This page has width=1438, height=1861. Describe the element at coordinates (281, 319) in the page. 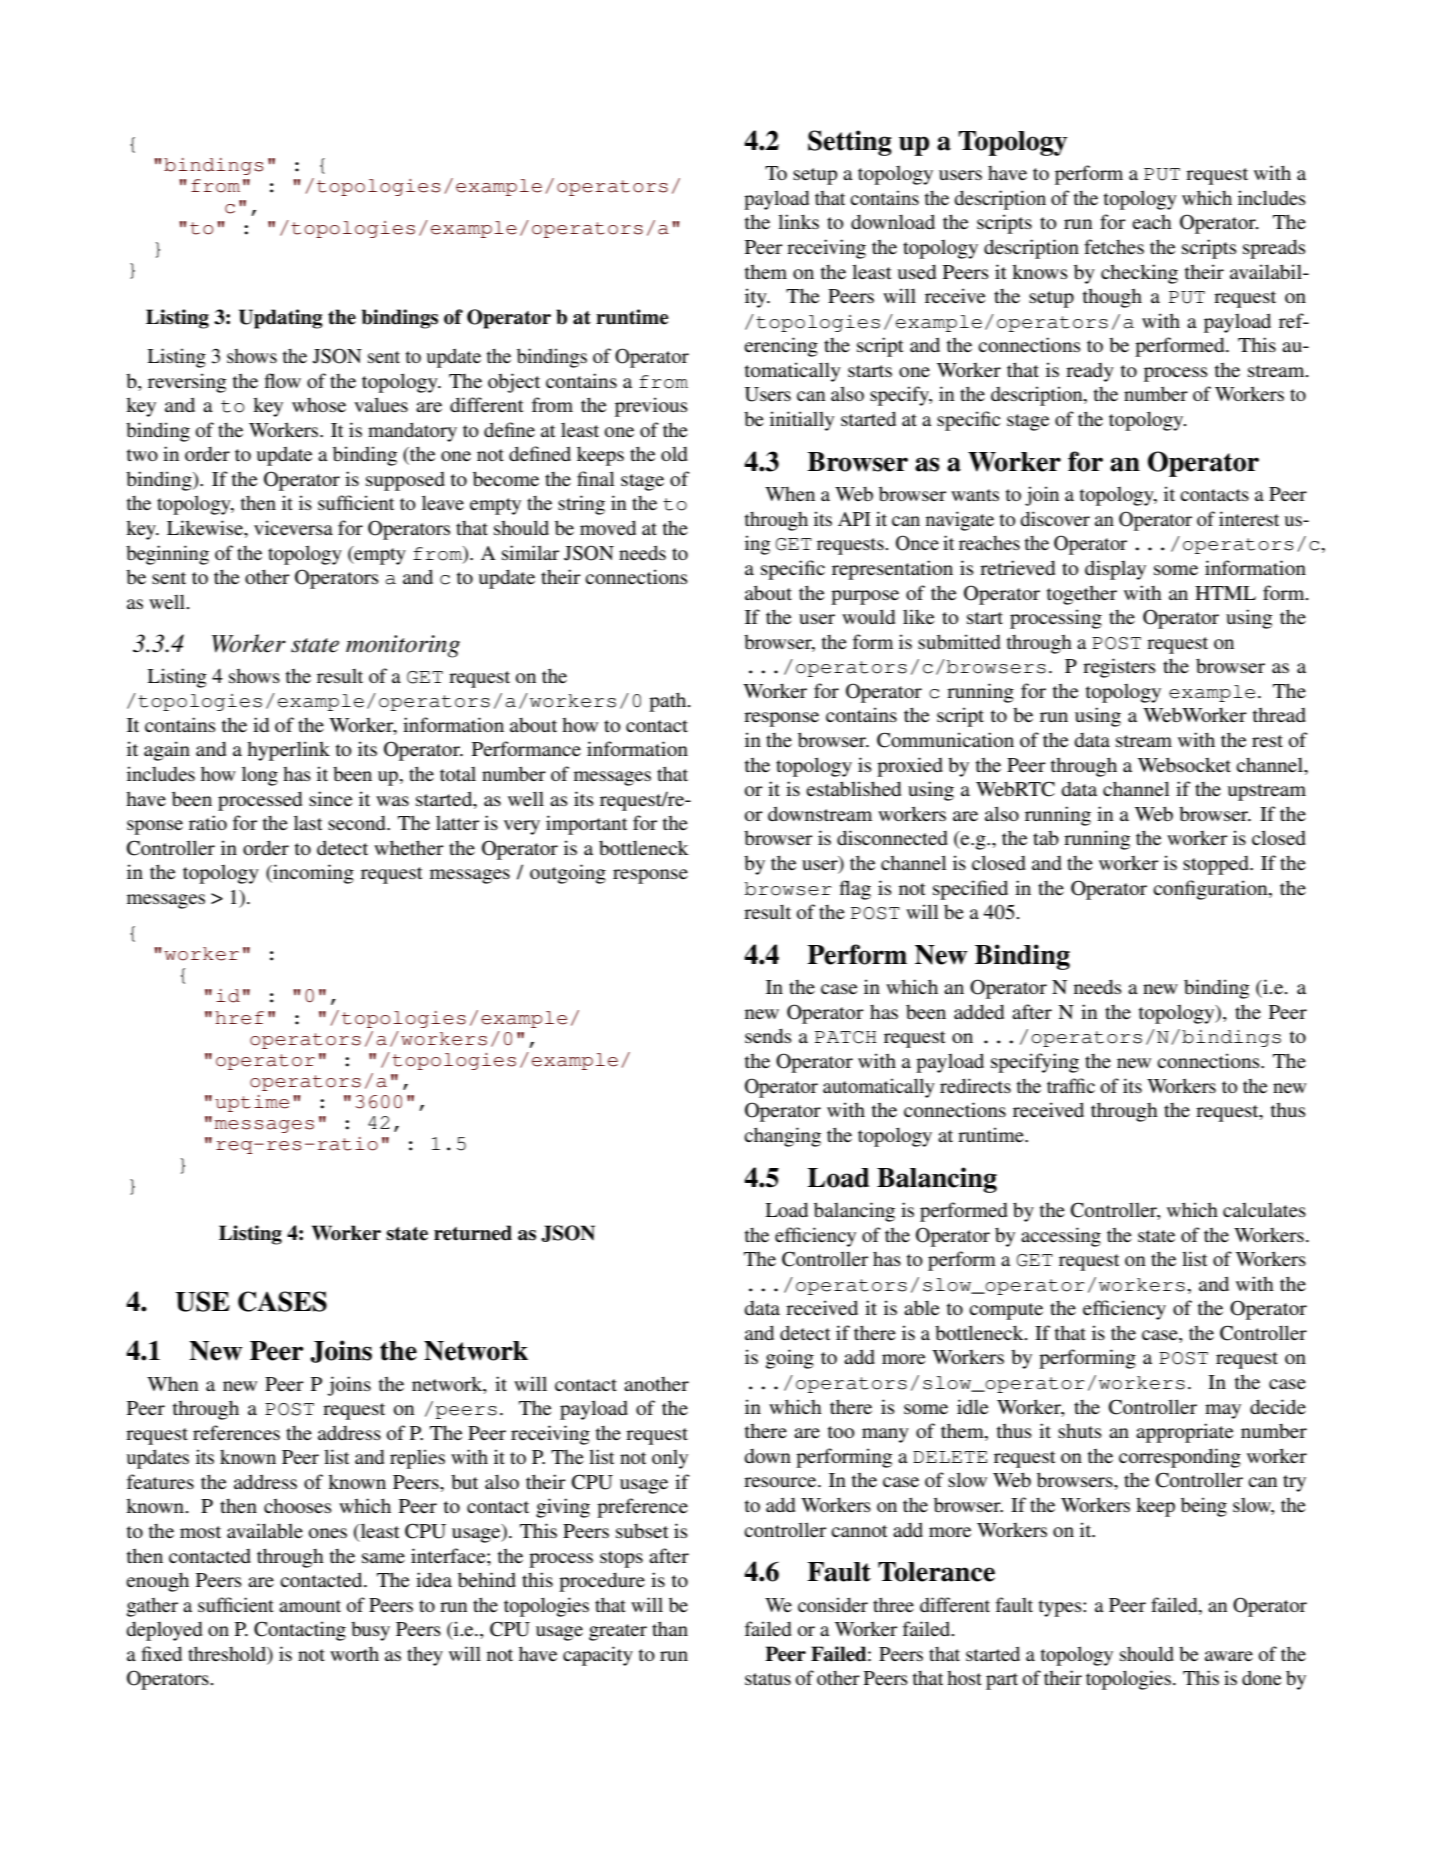

I see `Updating` at that location.
